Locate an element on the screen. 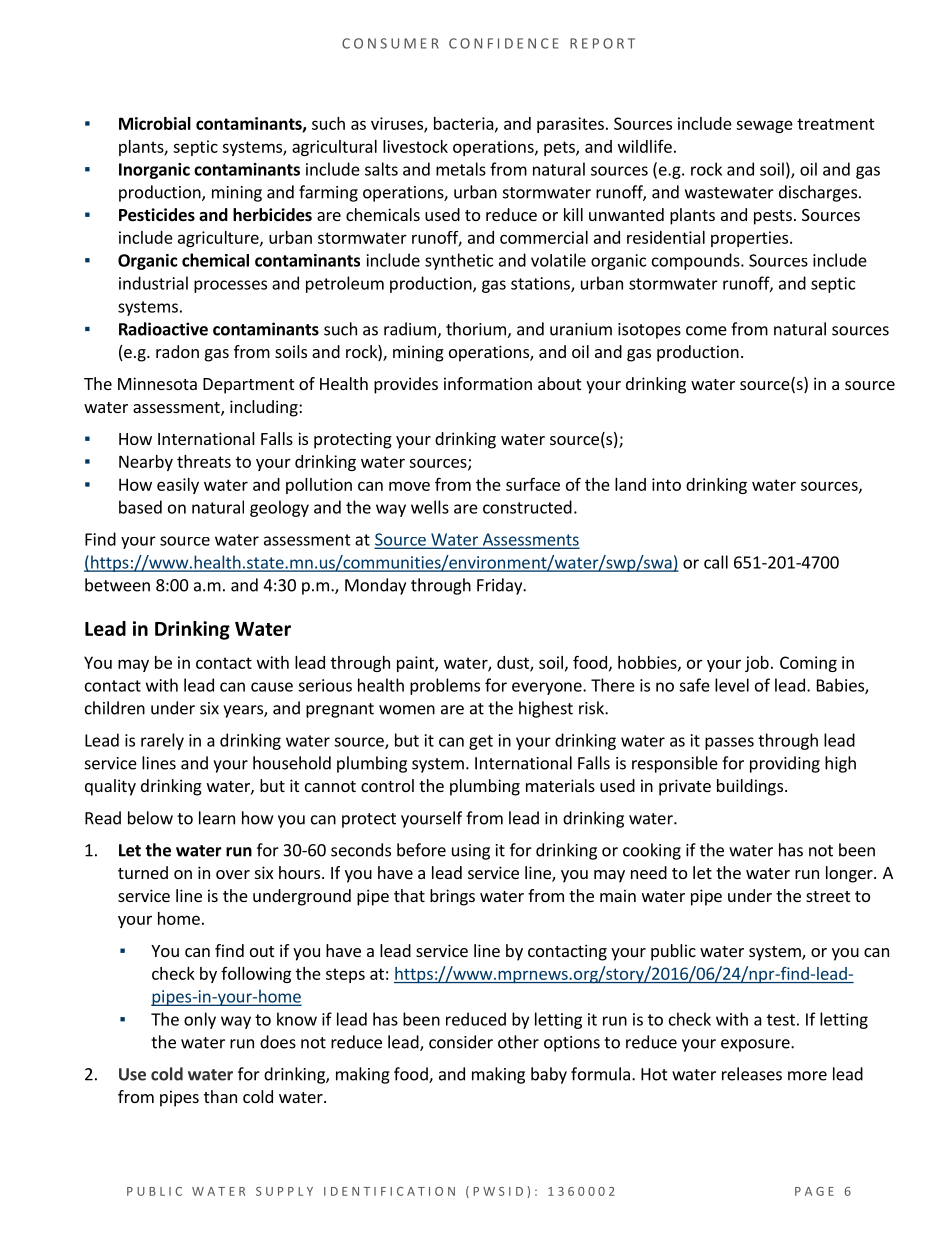 This screenshot has width=952, height=1233. releases is located at coordinates (752, 1074).
